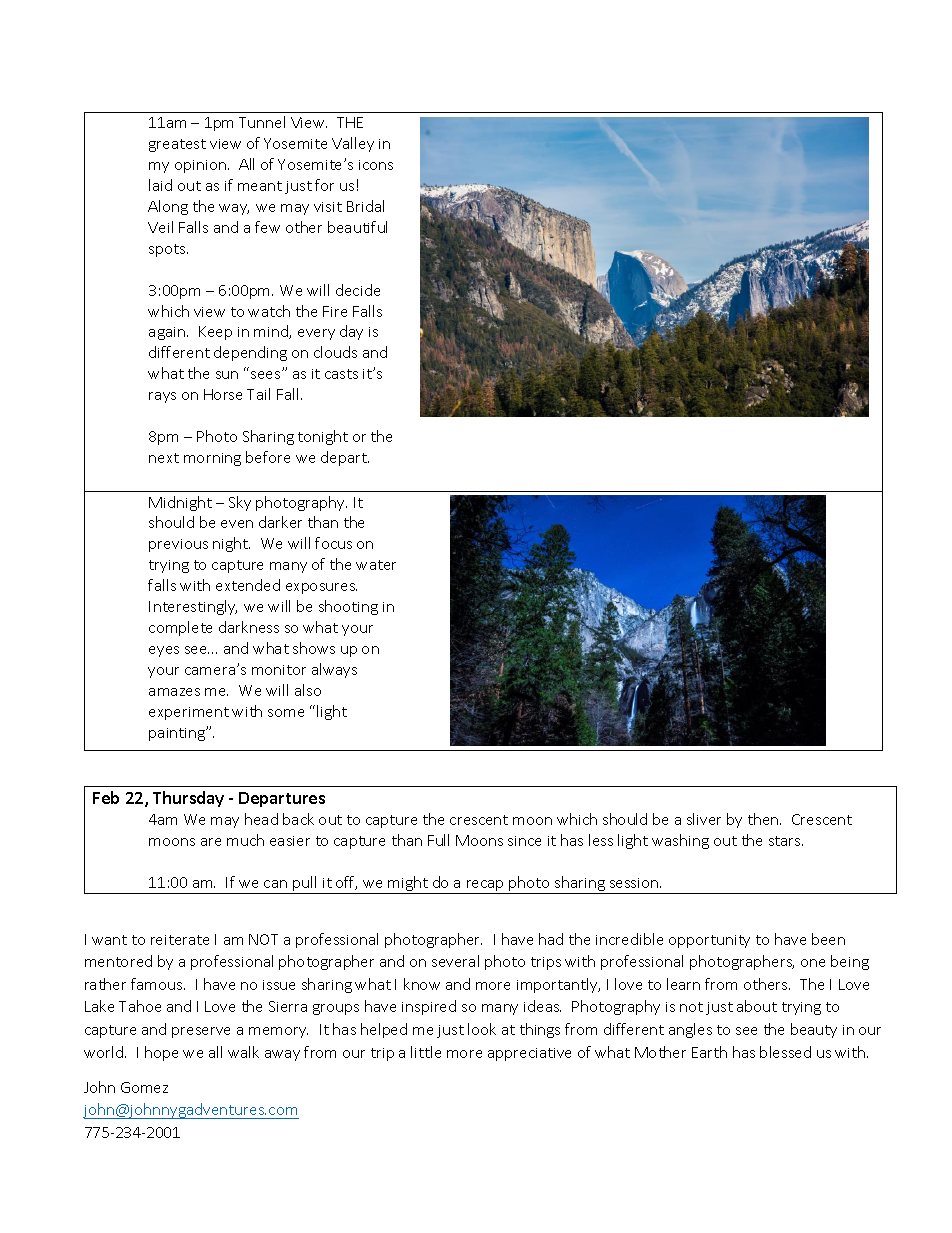 The width and height of the screenshot is (952, 1233). Describe the element at coordinates (161, 1053) in the screenshot. I see `hope` at that location.
